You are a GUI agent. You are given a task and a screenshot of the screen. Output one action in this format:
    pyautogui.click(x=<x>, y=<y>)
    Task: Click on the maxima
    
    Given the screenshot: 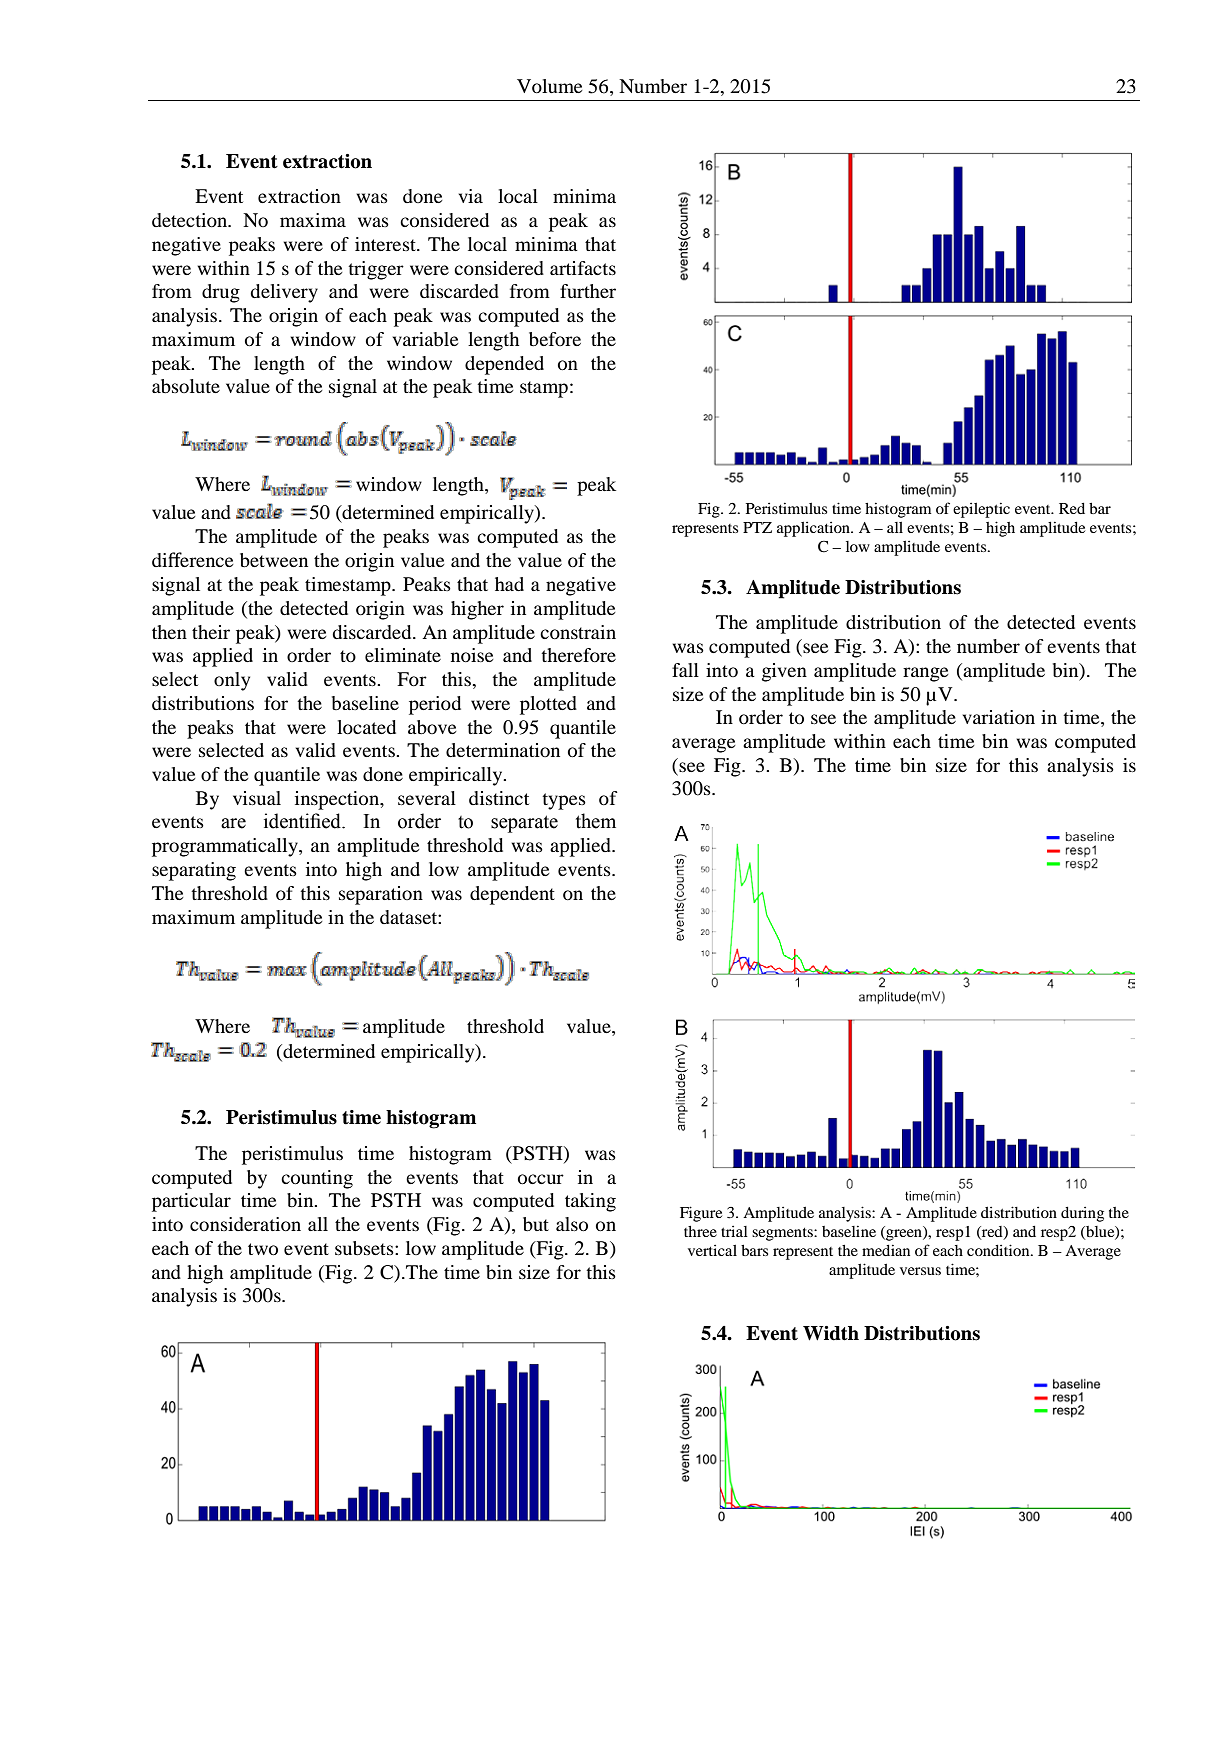 What is the action you would take?
    pyautogui.click(x=313, y=220)
